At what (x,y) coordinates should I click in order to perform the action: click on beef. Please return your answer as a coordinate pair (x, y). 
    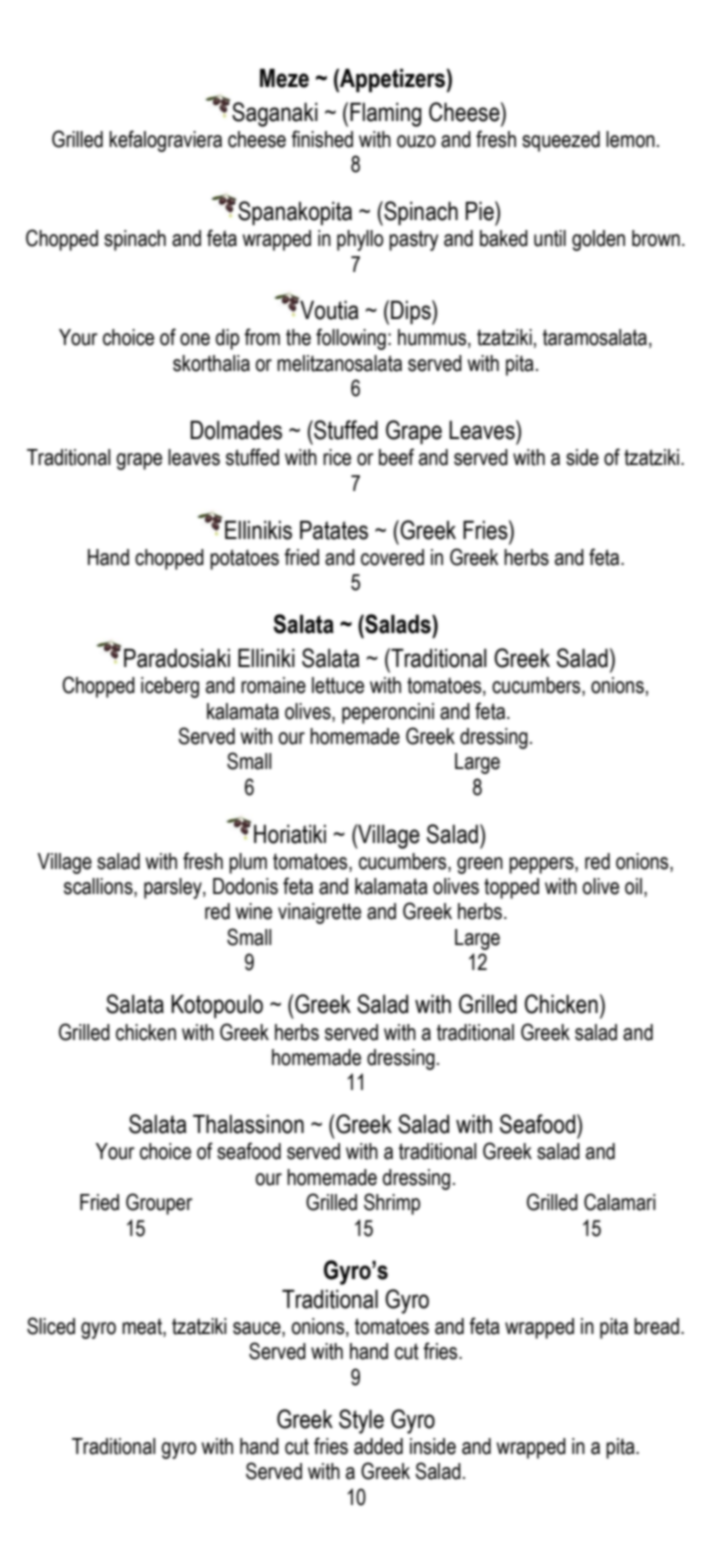
    Looking at the image, I should click on (396, 457).
